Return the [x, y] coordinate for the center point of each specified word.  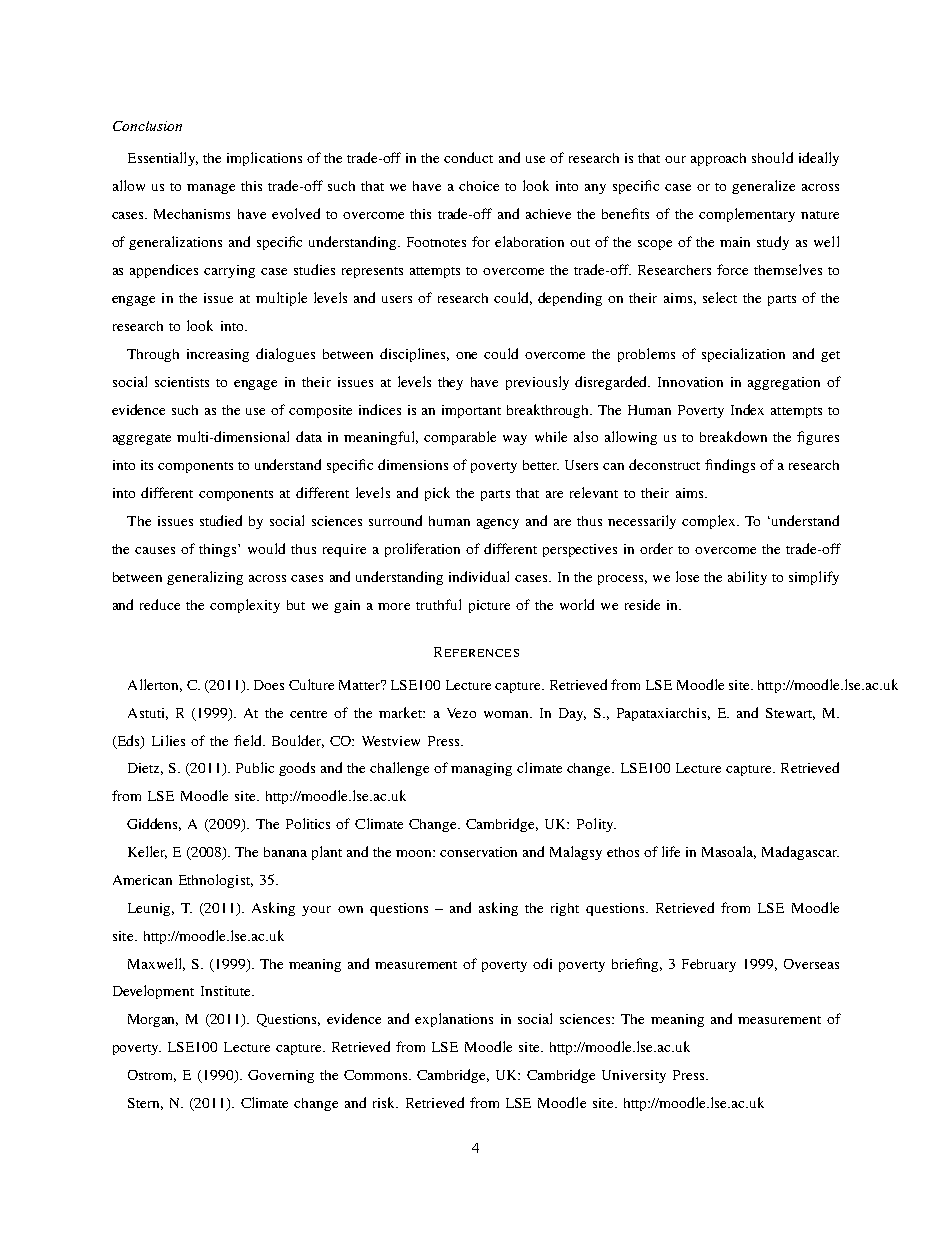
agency [498, 524]
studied [221, 520]
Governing [281, 1076]
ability [747, 578]
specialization [743, 355]
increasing [218, 355]
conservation [478, 852]
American [142, 880]
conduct [468, 157]
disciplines [414, 355]
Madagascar [800, 853]
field [249, 740]
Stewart [790, 714]
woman [508, 714]
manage [211, 189]
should [772, 157]
